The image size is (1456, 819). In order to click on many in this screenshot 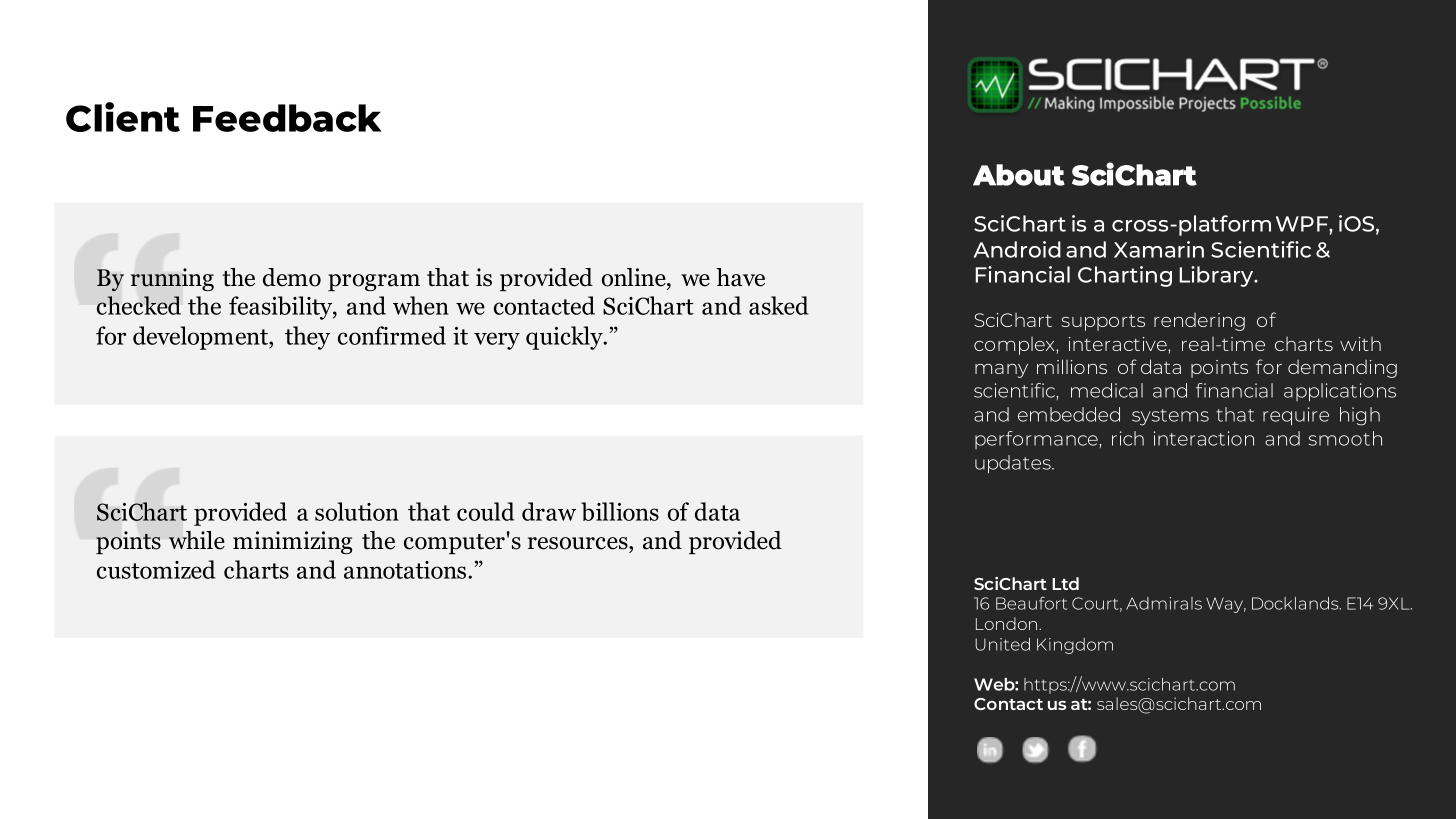, I will do `click(1001, 371)`.
